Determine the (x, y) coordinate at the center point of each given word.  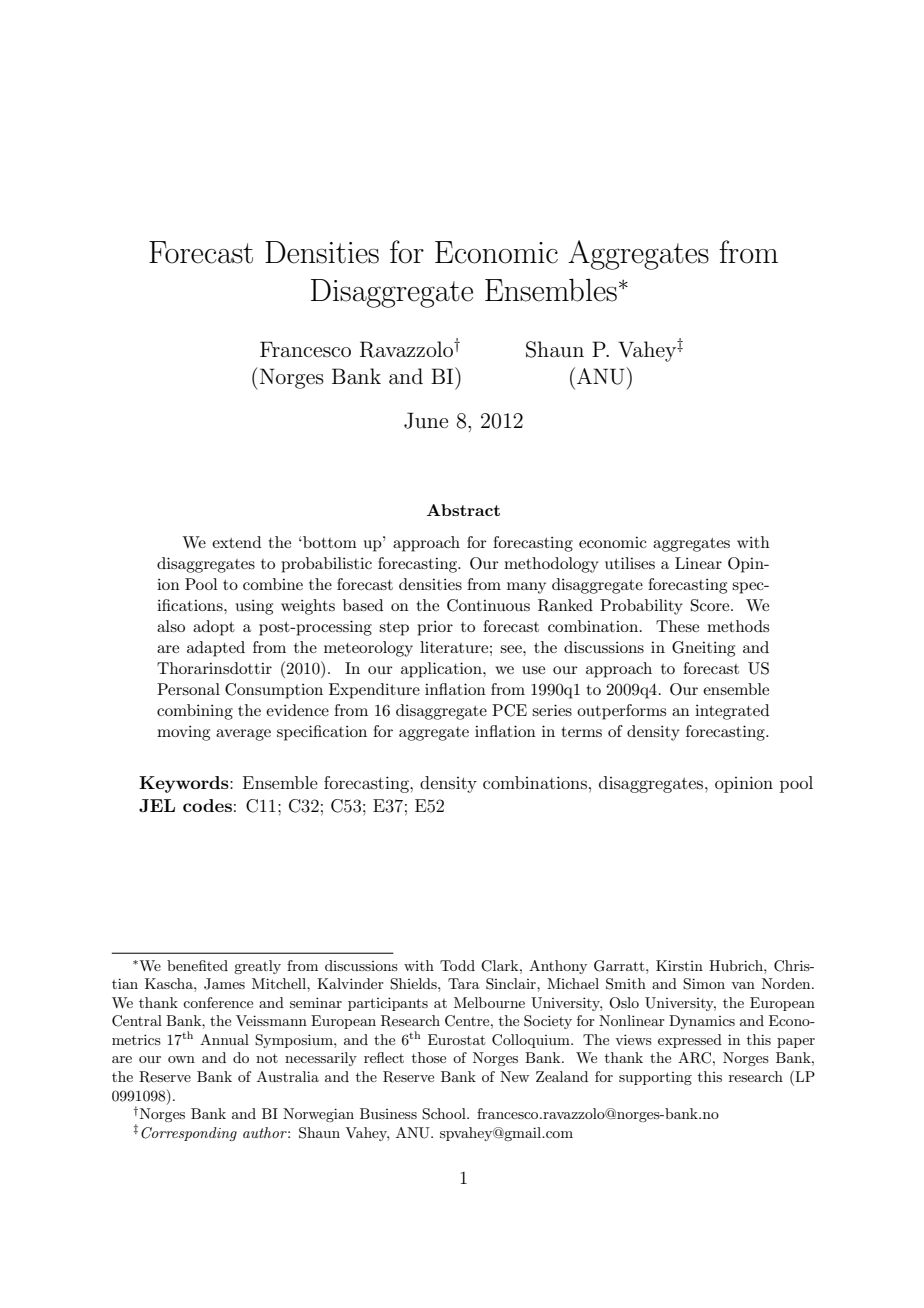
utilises (630, 563)
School (445, 1114)
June (426, 420)
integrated (732, 712)
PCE (509, 710)
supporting (655, 1078)
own (181, 1059)
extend (236, 542)
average (243, 735)
